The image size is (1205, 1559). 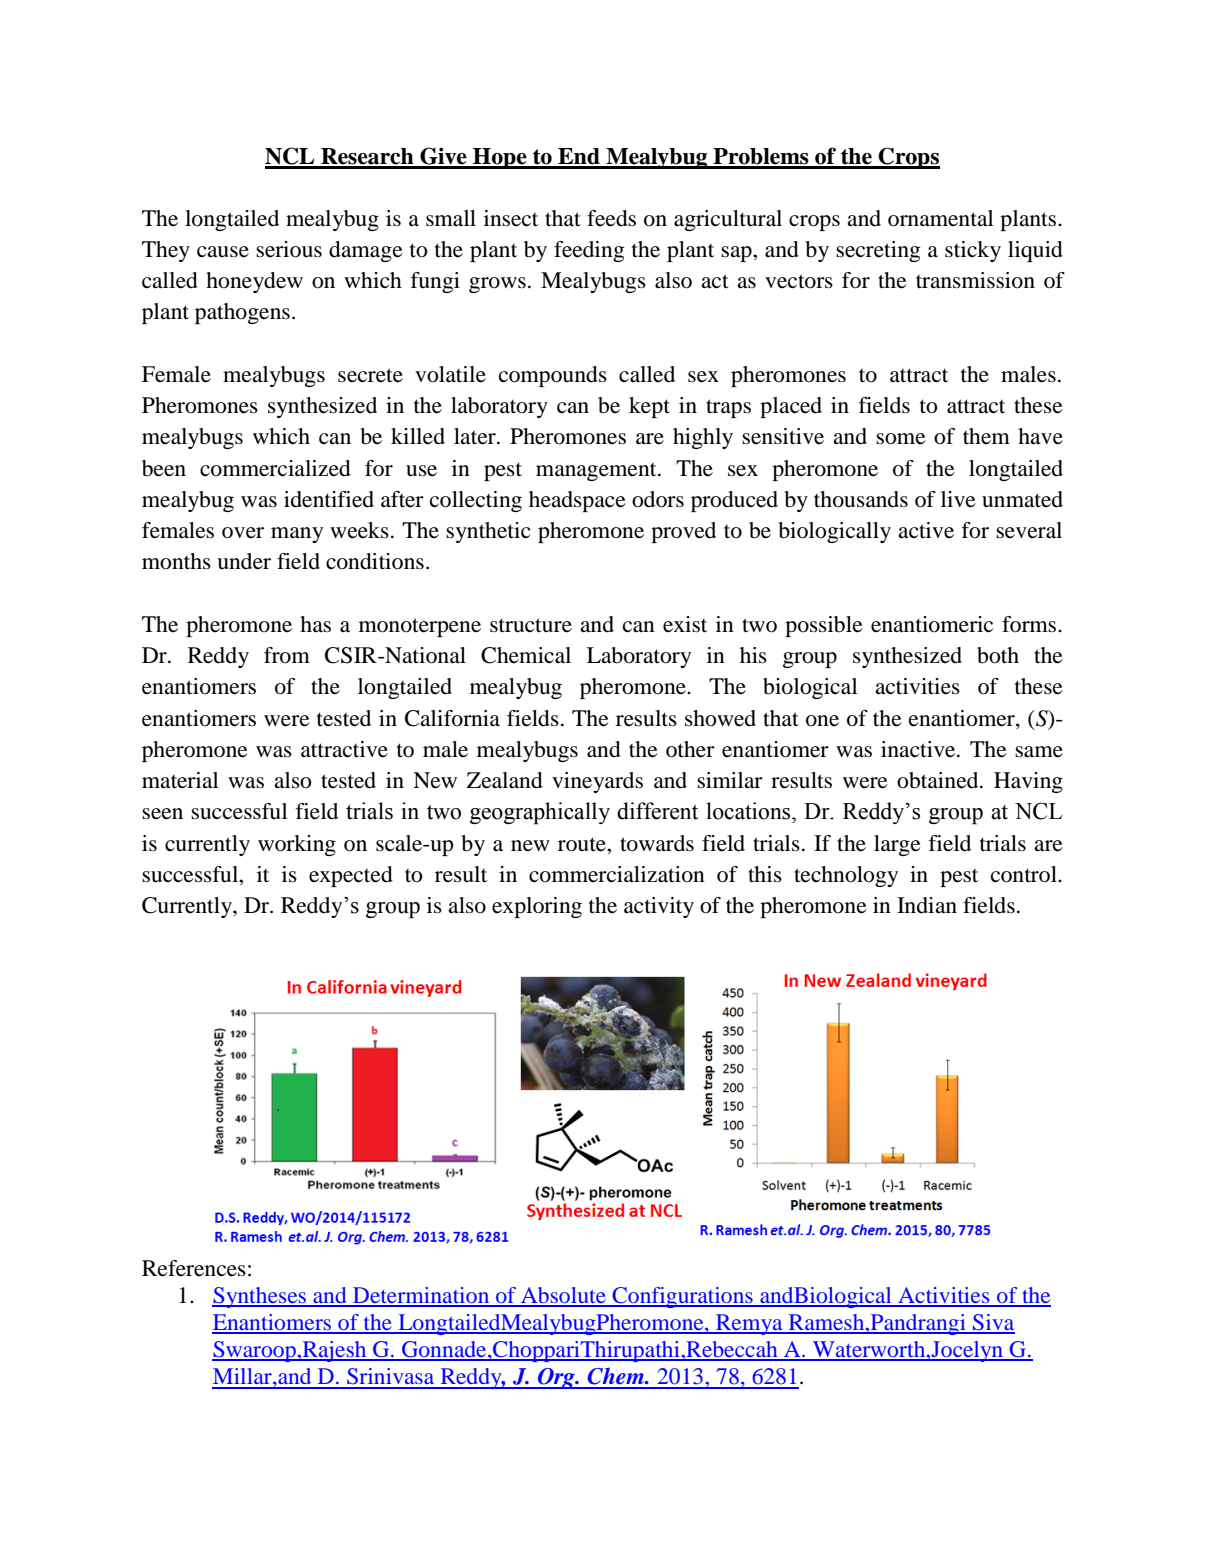 What do you see at coordinates (577, 501) in the page?
I see `headspace` at bounding box center [577, 501].
